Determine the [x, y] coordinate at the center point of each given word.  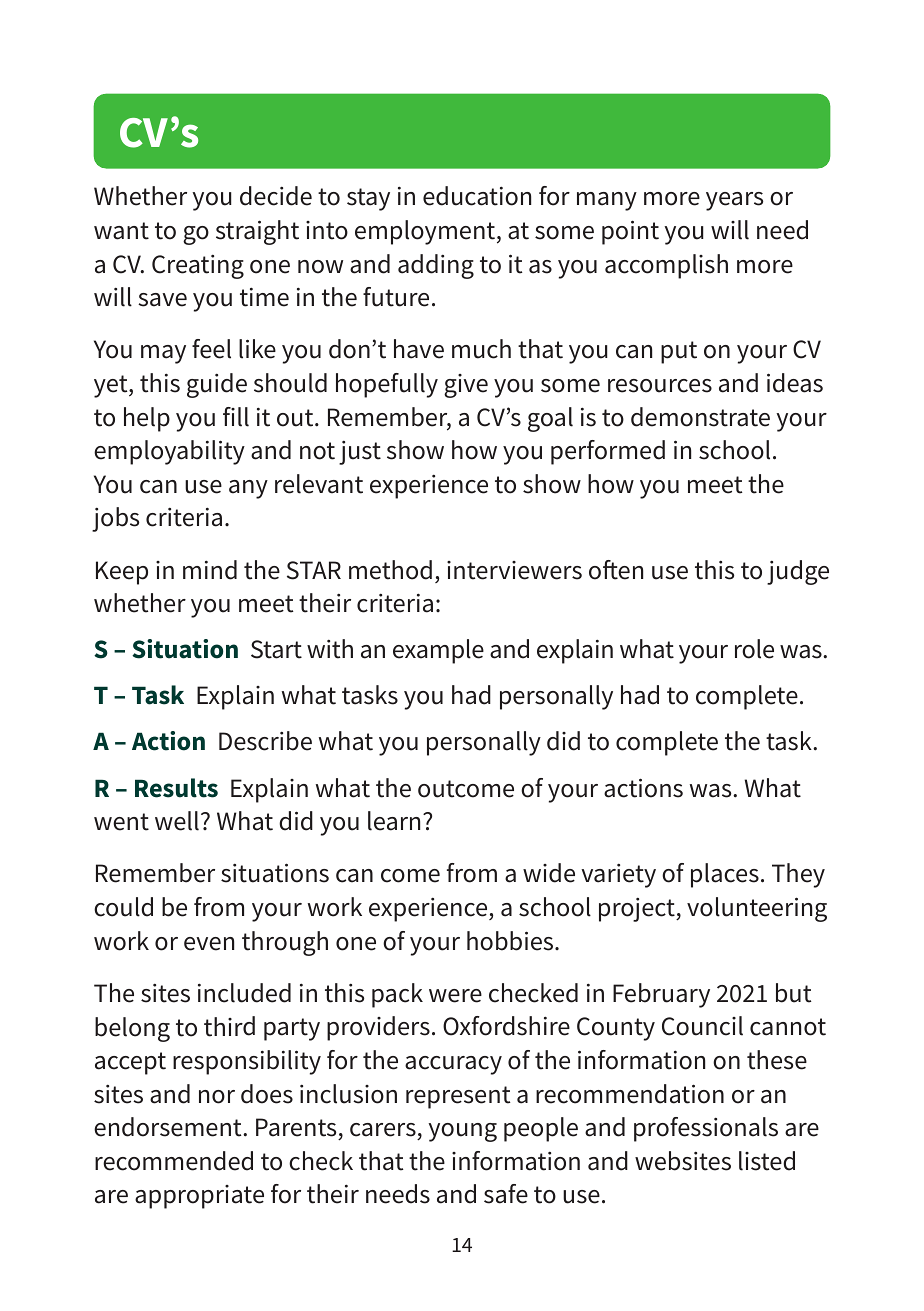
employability [169, 452]
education [477, 196]
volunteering [757, 909]
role [754, 649]
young [462, 1132]
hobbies [511, 941]
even [209, 944]
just [360, 453]
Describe [265, 741]
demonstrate [700, 417]
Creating [198, 266]
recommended [174, 1161]
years [734, 201]
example [438, 651]
